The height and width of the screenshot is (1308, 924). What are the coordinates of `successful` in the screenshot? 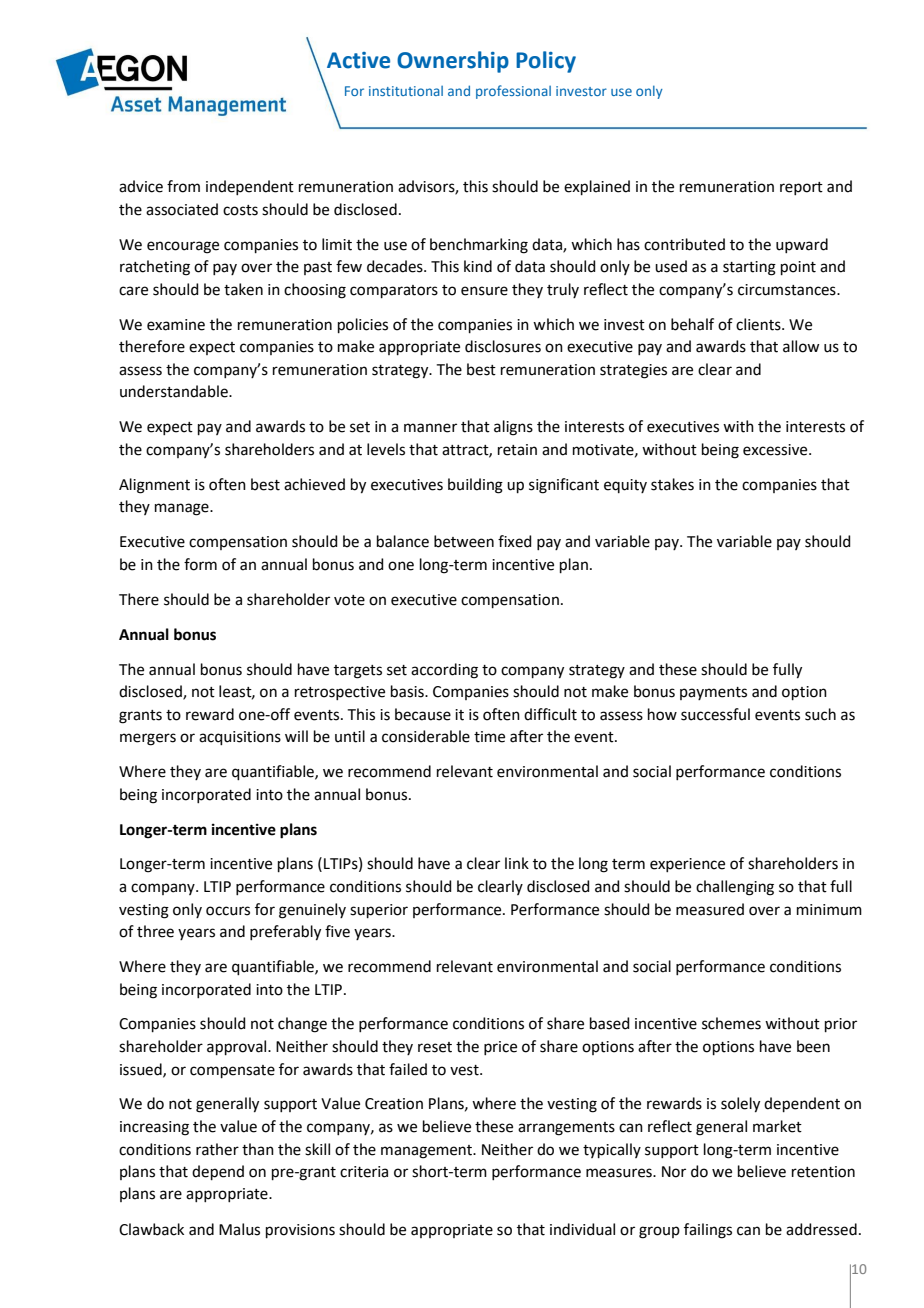 It's located at (715, 714).
